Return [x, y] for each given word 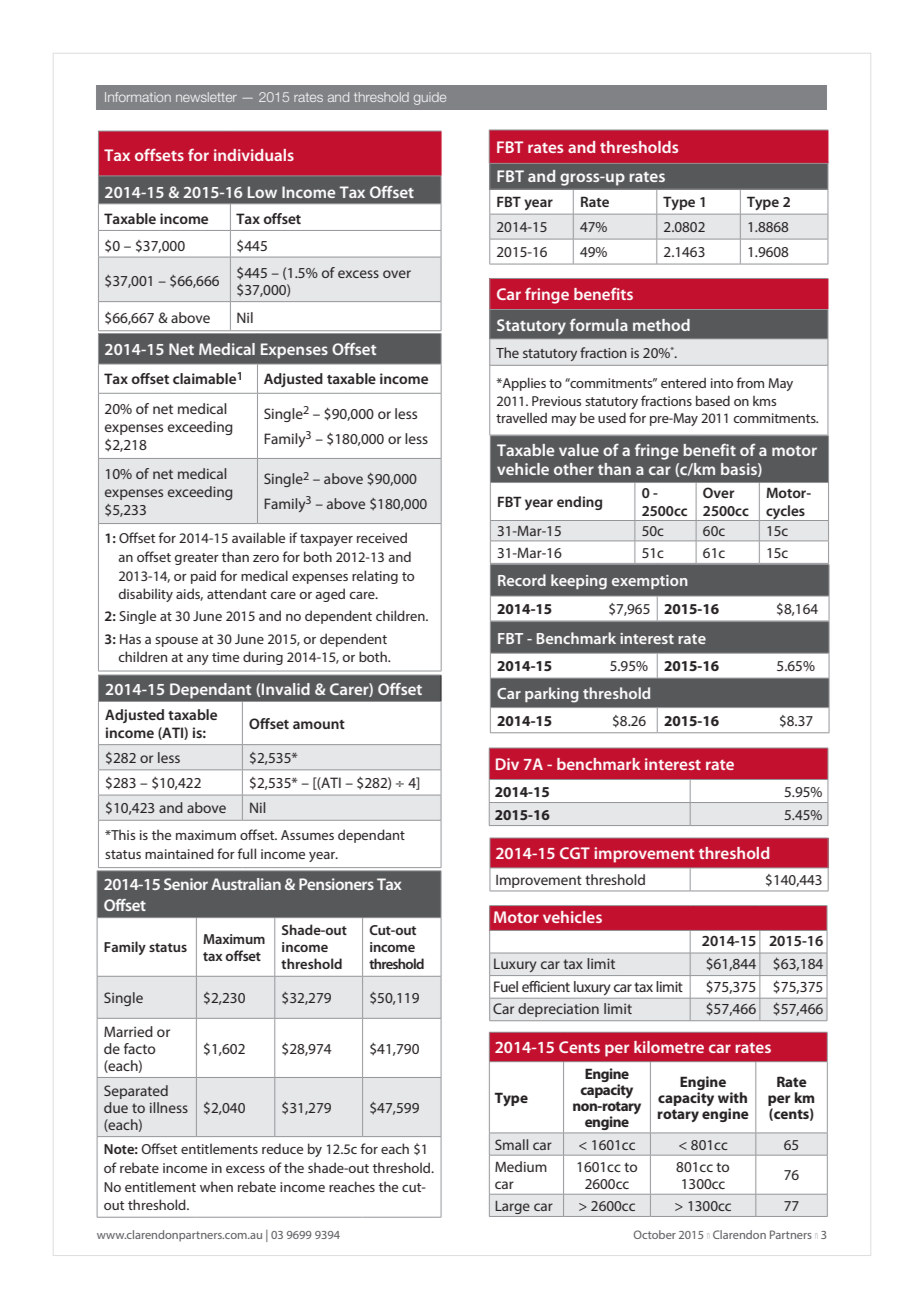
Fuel [506, 986]
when [216, 1186]
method [661, 325]
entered [683, 383]
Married [128, 1031]
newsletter [206, 97]
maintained [179, 853]
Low [262, 192]
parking [552, 695]
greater [196, 559]
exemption [650, 582]
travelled [521, 418]
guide [430, 98]
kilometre [669, 1047]
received [382, 537]
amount [319, 724]
